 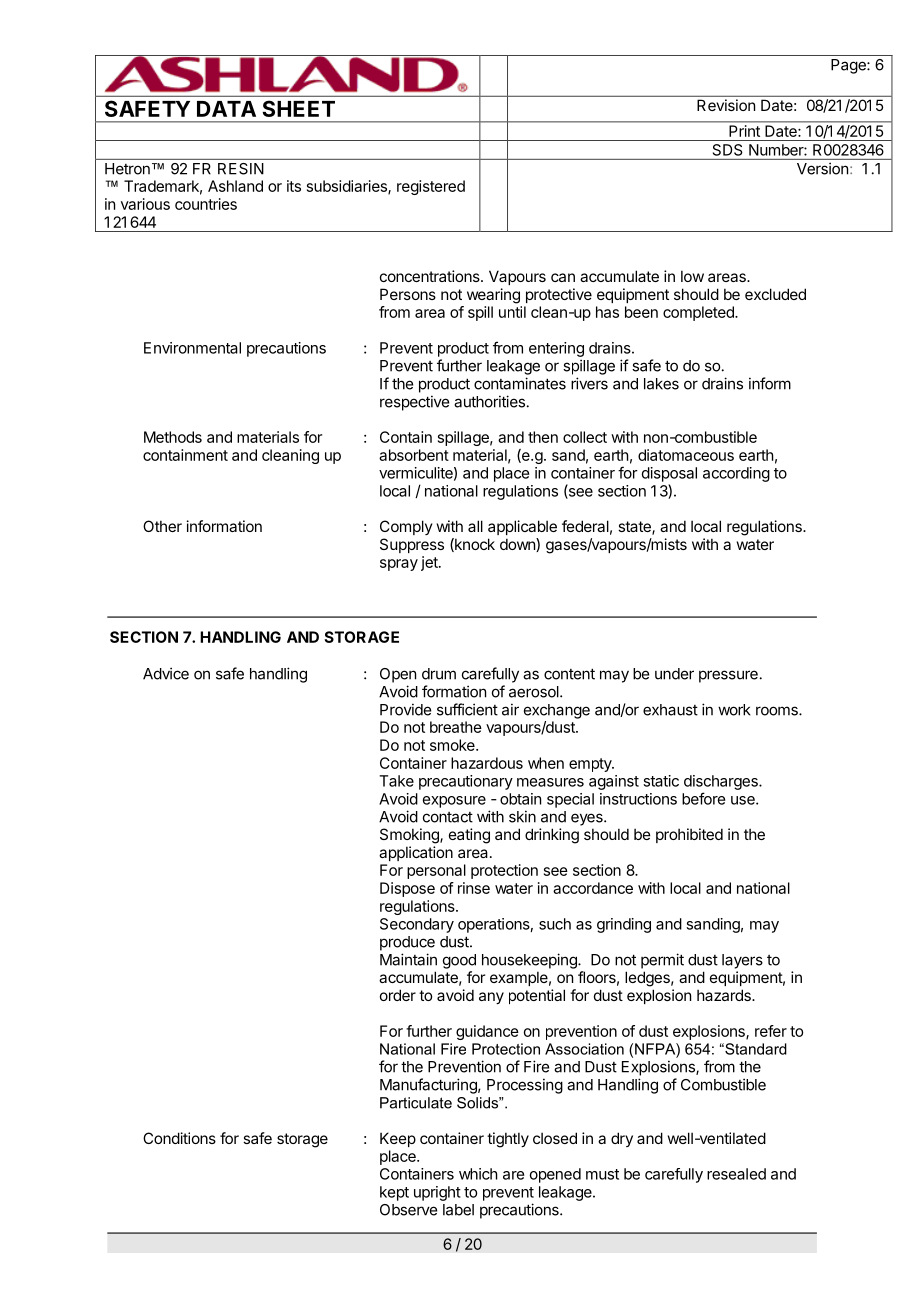 What do you see at coordinates (728, 676) in the image?
I see `pressure` at bounding box center [728, 676].
